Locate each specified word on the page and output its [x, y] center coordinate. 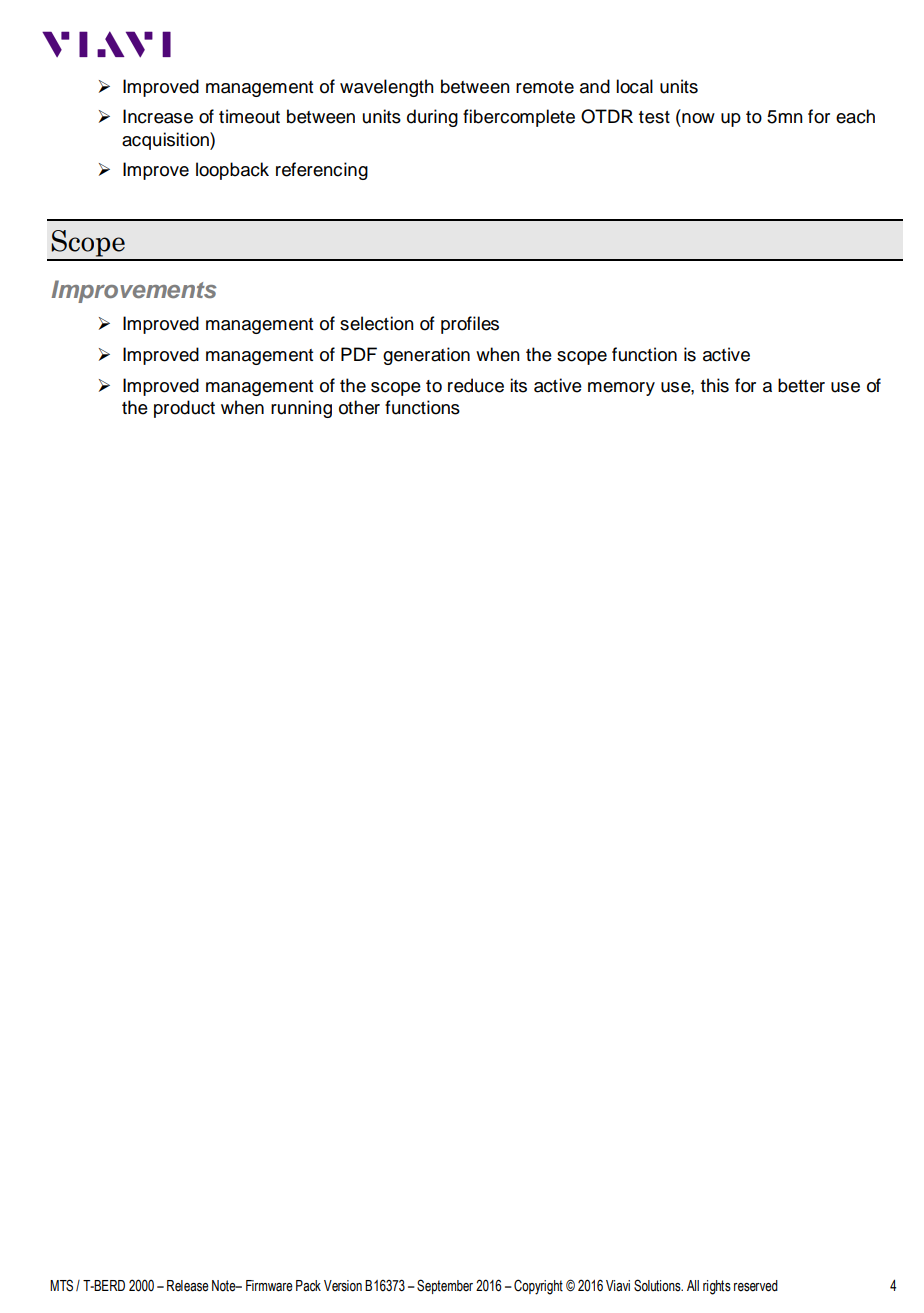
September [445, 1286]
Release [188, 1286]
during [432, 118]
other [359, 407]
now [698, 118]
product [184, 409]
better [801, 385]
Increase [158, 116]
